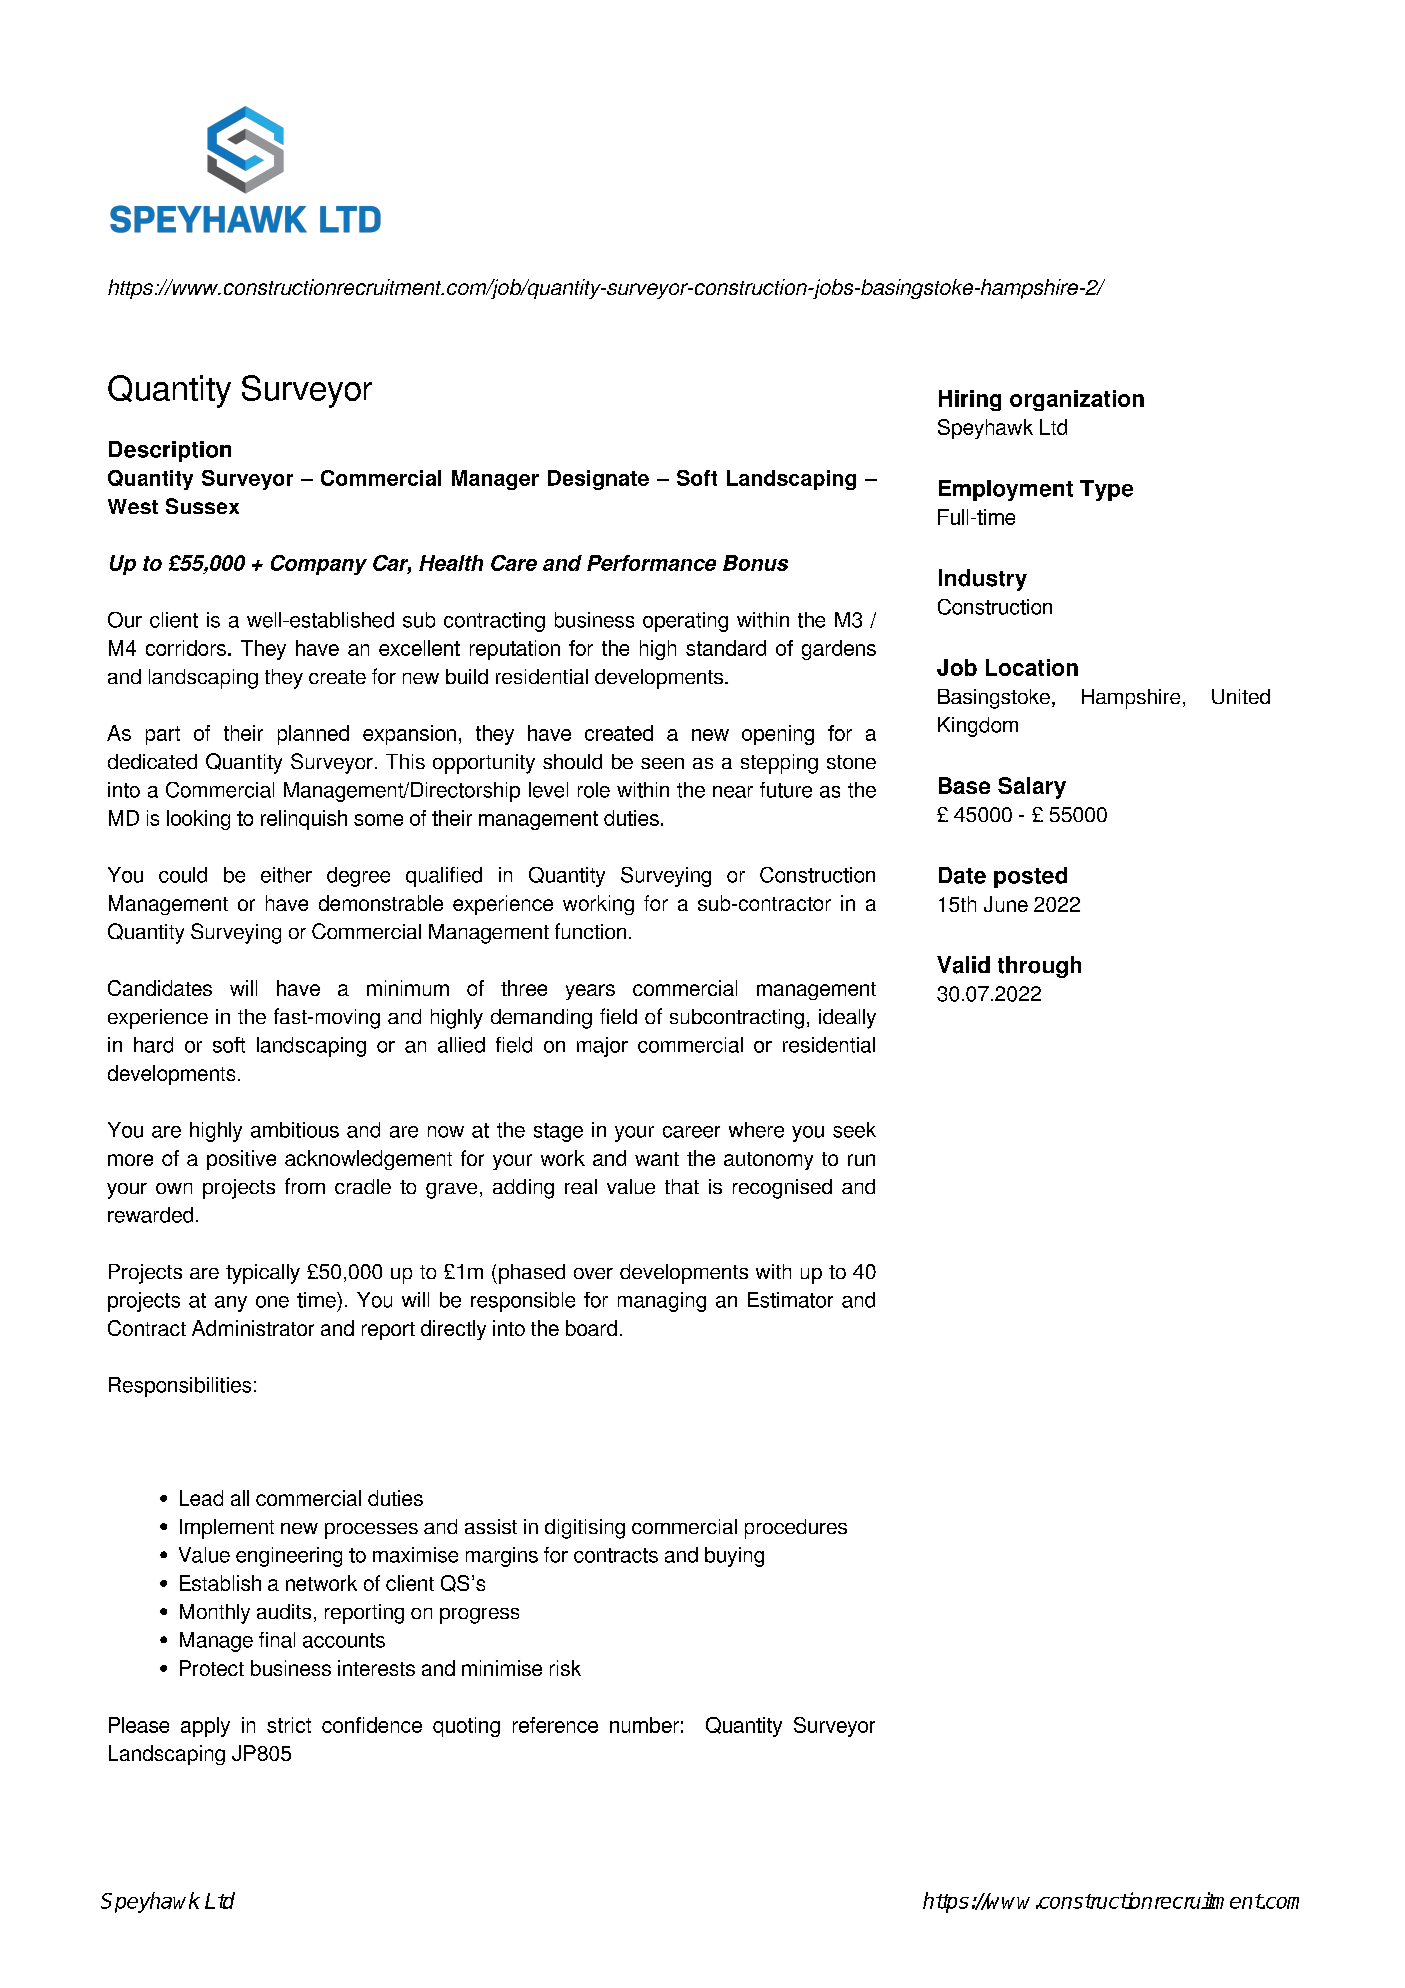 This image has height=1988, width=1405. What do you see at coordinates (796, 1529) in the image?
I see `procedures` at bounding box center [796, 1529].
